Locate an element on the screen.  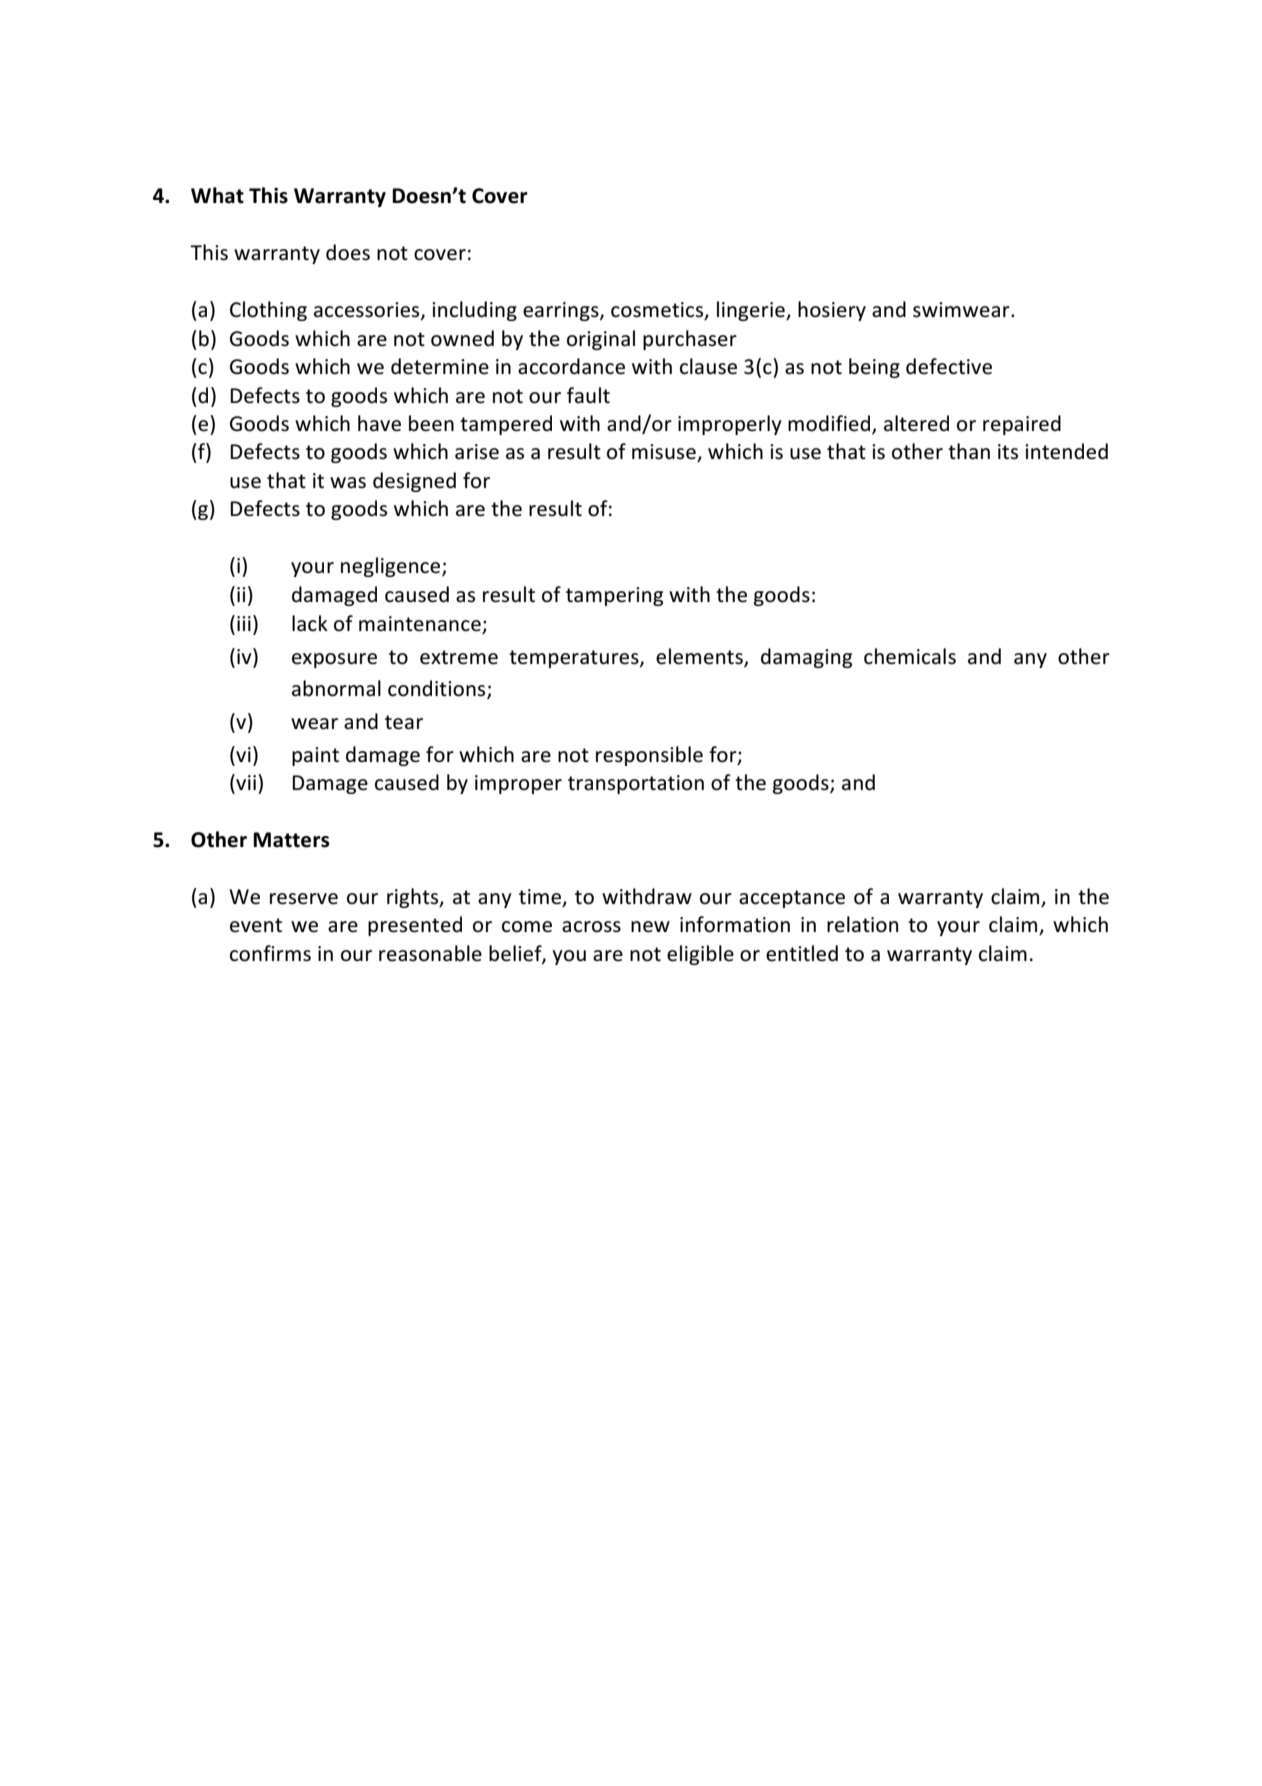
What is located at coordinates (217, 195).
